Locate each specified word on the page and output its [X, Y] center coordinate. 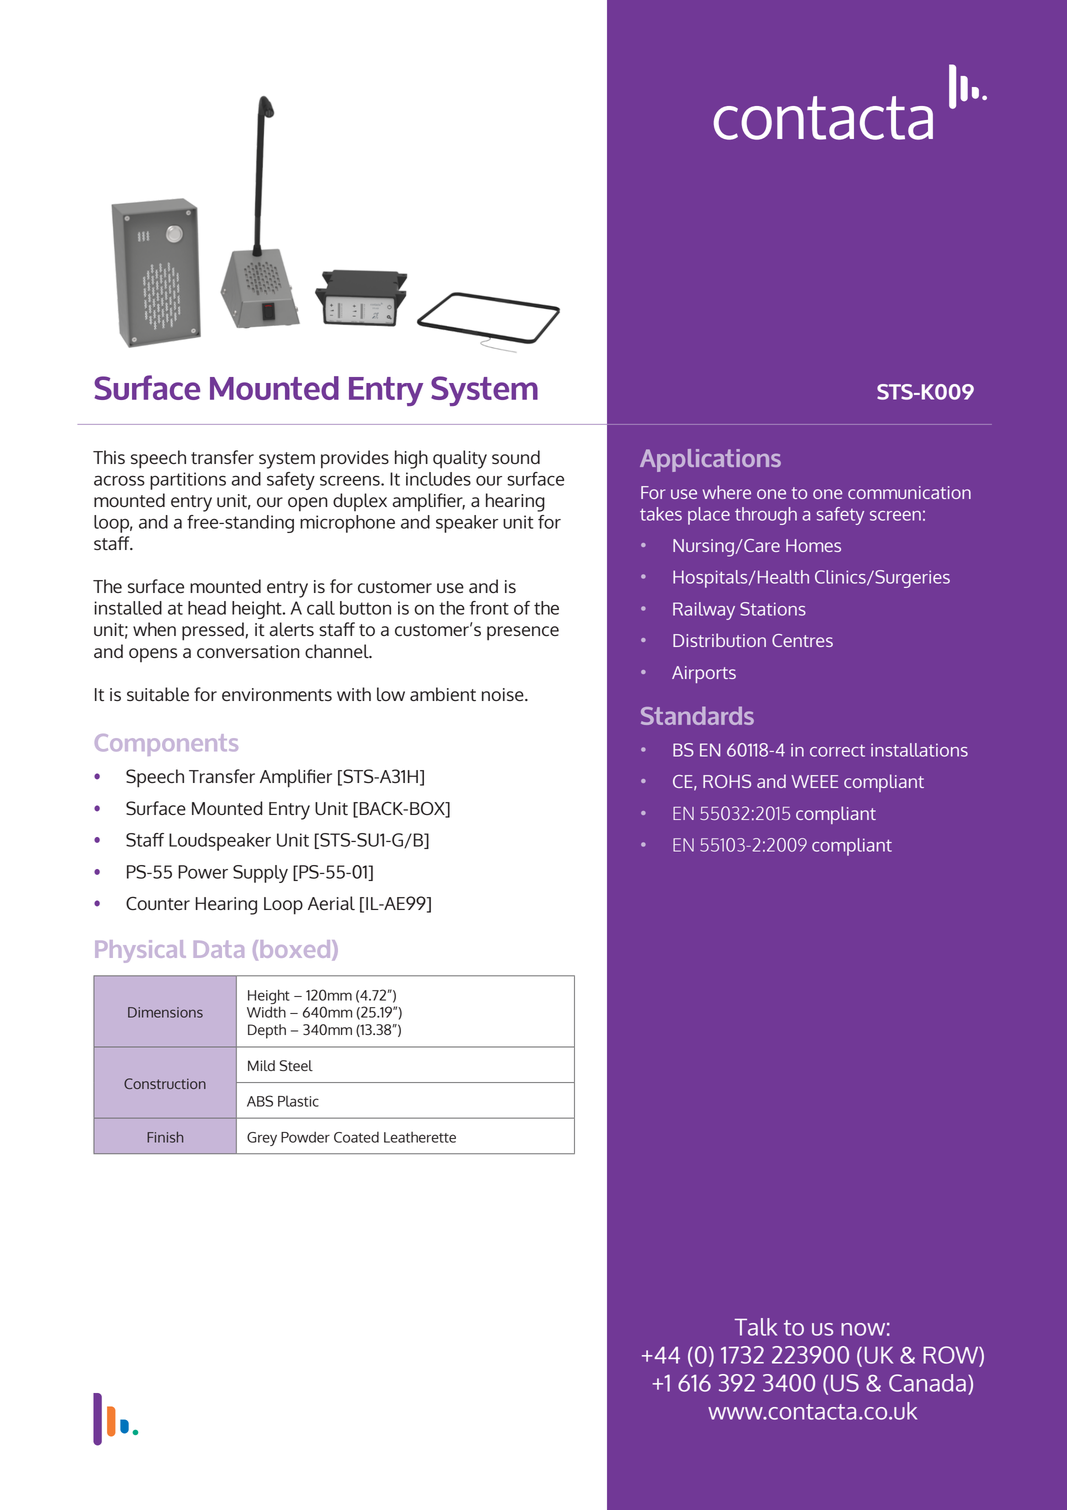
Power [203, 872]
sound [516, 457]
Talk [756, 1327]
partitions [188, 481]
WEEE [814, 781]
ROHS [727, 781]
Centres [802, 640]
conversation [248, 651]
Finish [165, 1137]
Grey [262, 1139]
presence [523, 633]
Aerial [331, 903]
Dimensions [165, 1012]
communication [909, 492]
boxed [297, 950]
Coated [356, 1137]
